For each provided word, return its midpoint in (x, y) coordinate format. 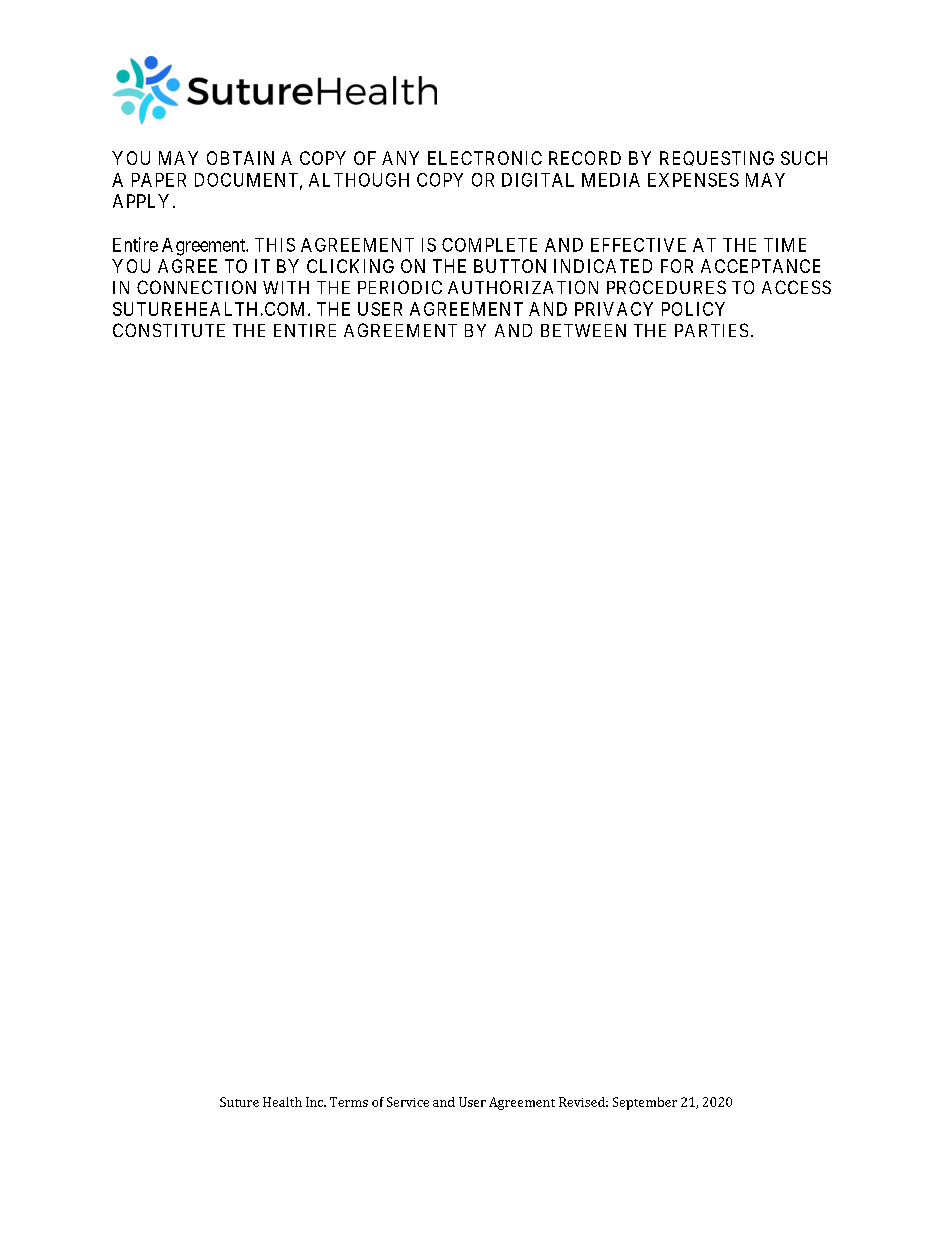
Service (408, 1102)
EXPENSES (693, 180)
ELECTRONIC (485, 158)
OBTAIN (240, 158)
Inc (316, 1102)
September (645, 1103)
